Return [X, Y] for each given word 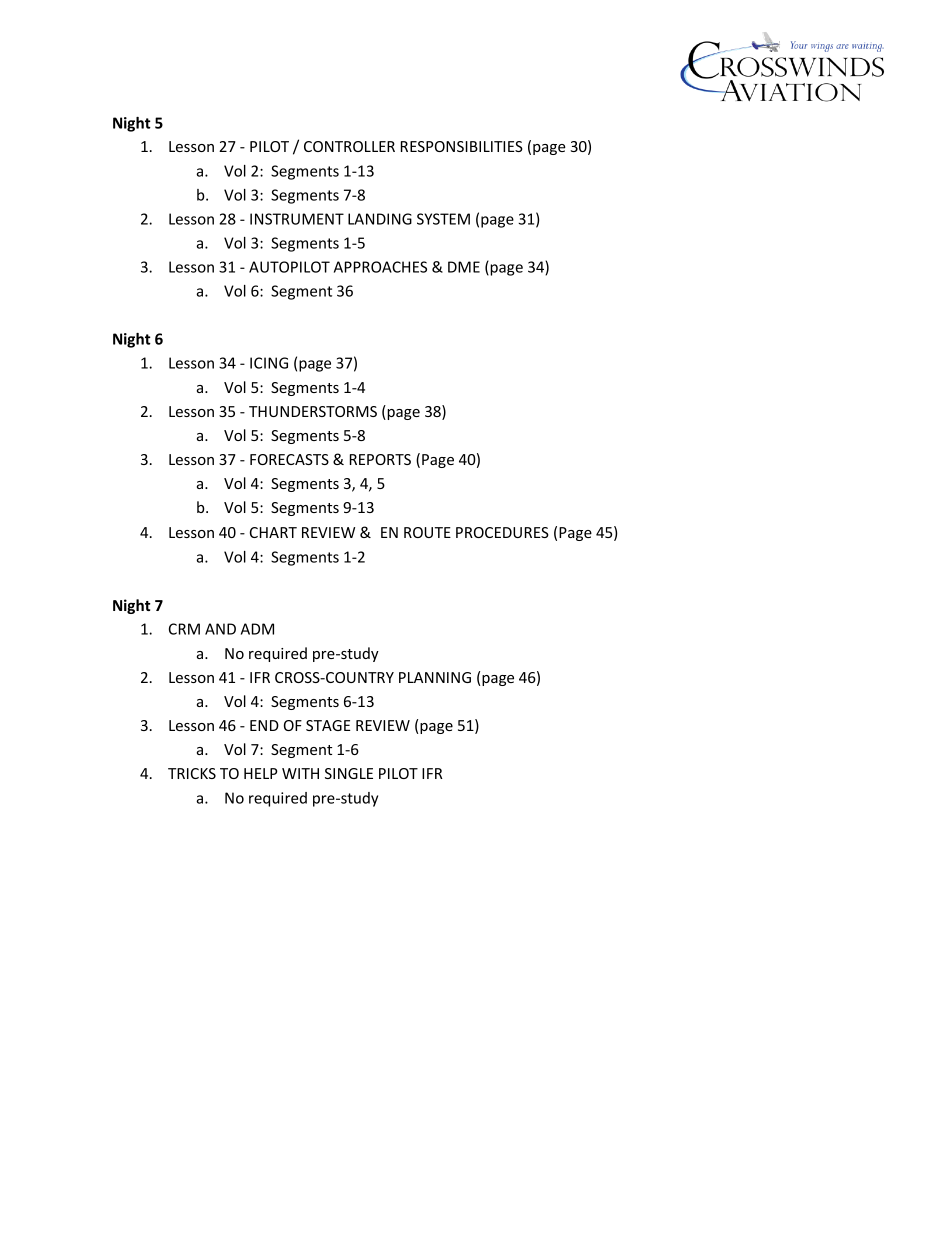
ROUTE [427, 532]
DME [464, 267]
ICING [269, 363]
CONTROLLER [349, 146]
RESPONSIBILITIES [462, 146]
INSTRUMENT [297, 219]
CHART [273, 532]
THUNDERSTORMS [313, 411]
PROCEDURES [502, 532]
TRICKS [192, 773]
